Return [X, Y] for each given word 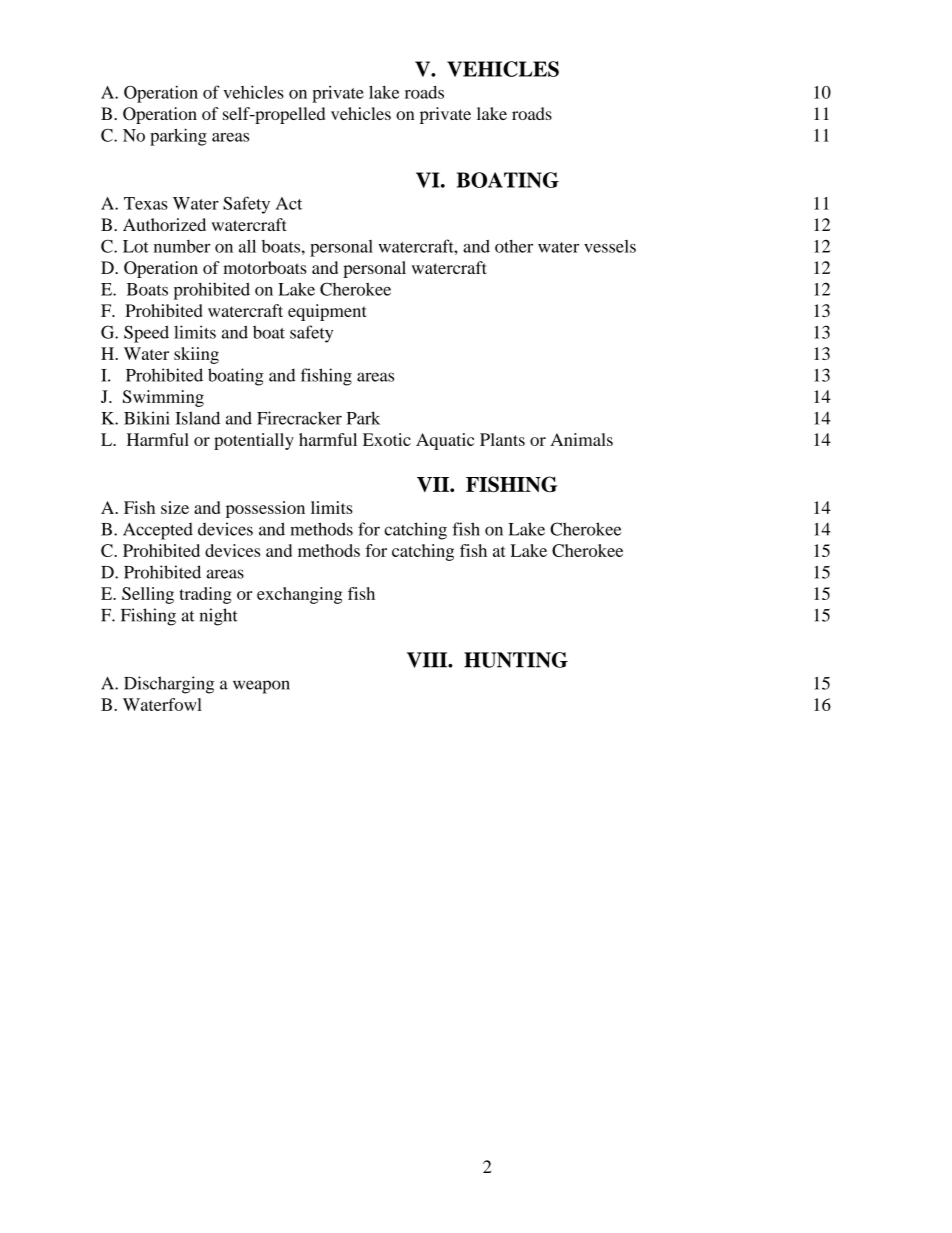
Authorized [164, 224]
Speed [146, 334]
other [514, 246]
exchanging [299, 595]
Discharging [169, 685]
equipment [327, 312]
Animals [581, 439]
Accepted [158, 531]
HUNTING [516, 660]
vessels [610, 246]
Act [289, 203]
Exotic [387, 439]
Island [197, 418]
